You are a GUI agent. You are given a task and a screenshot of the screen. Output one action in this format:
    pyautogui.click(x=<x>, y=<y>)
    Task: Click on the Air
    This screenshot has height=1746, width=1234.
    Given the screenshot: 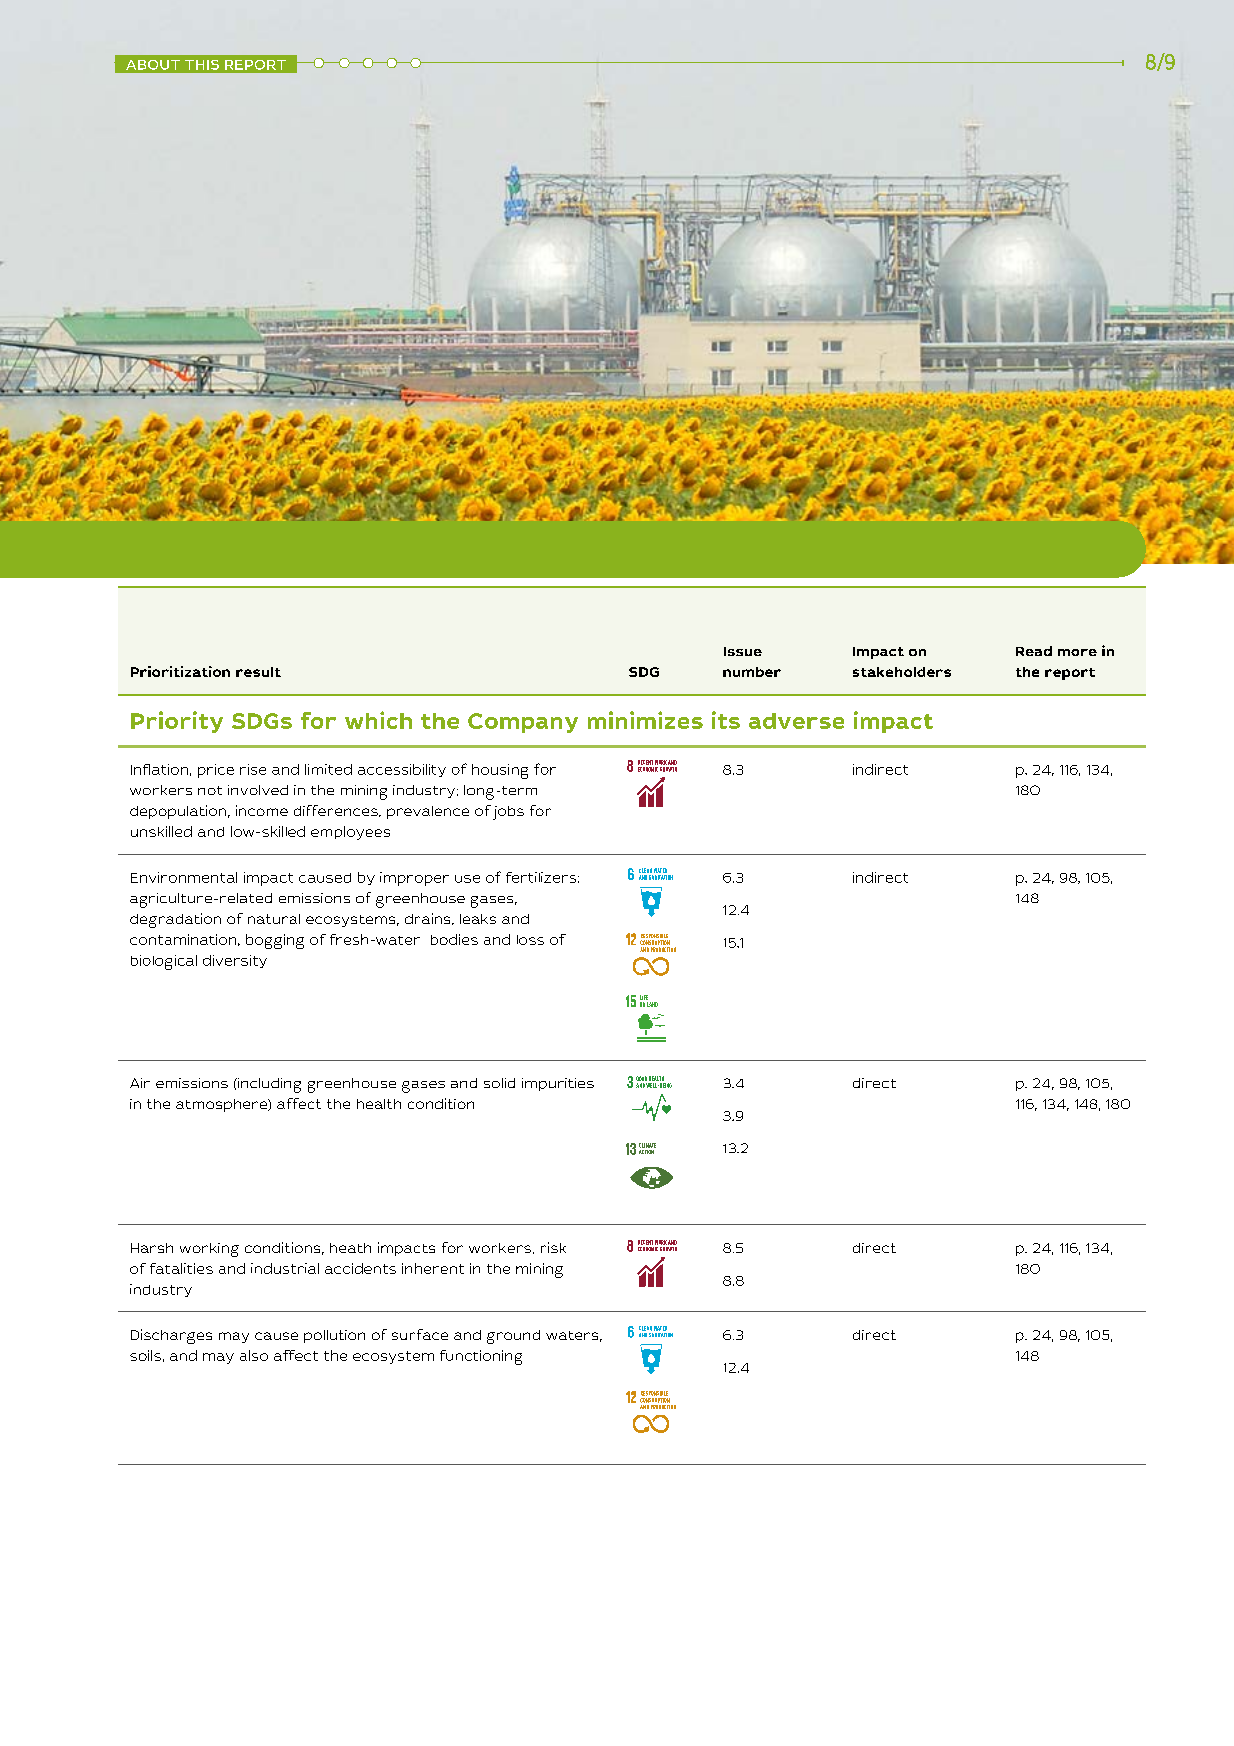 What is the action you would take?
    pyautogui.click(x=140, y=1083)
